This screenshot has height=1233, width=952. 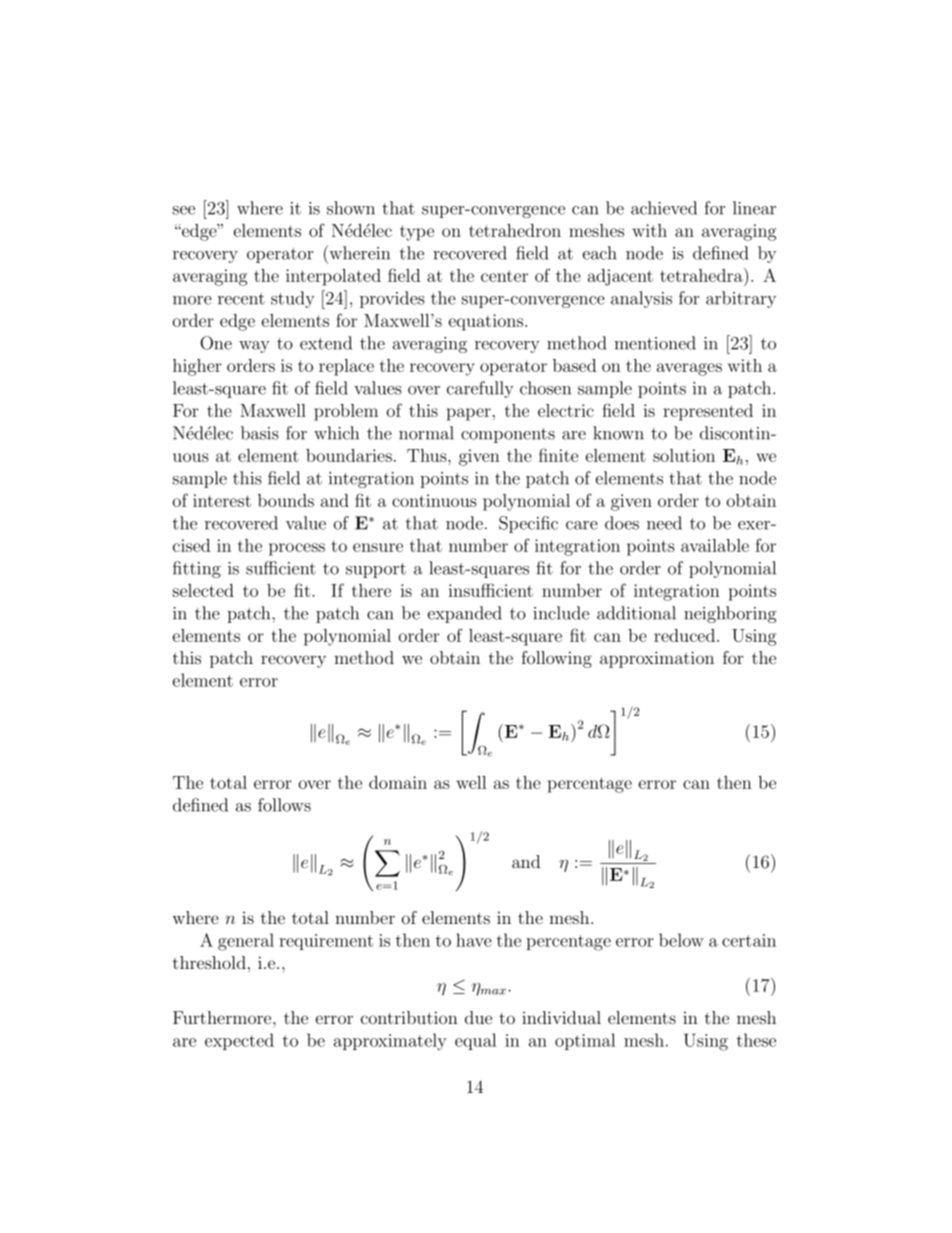 What do you see at coordinates (515, 230) in the screenshot?
I see `tetrahedron` at bounding box center [515, 230].
